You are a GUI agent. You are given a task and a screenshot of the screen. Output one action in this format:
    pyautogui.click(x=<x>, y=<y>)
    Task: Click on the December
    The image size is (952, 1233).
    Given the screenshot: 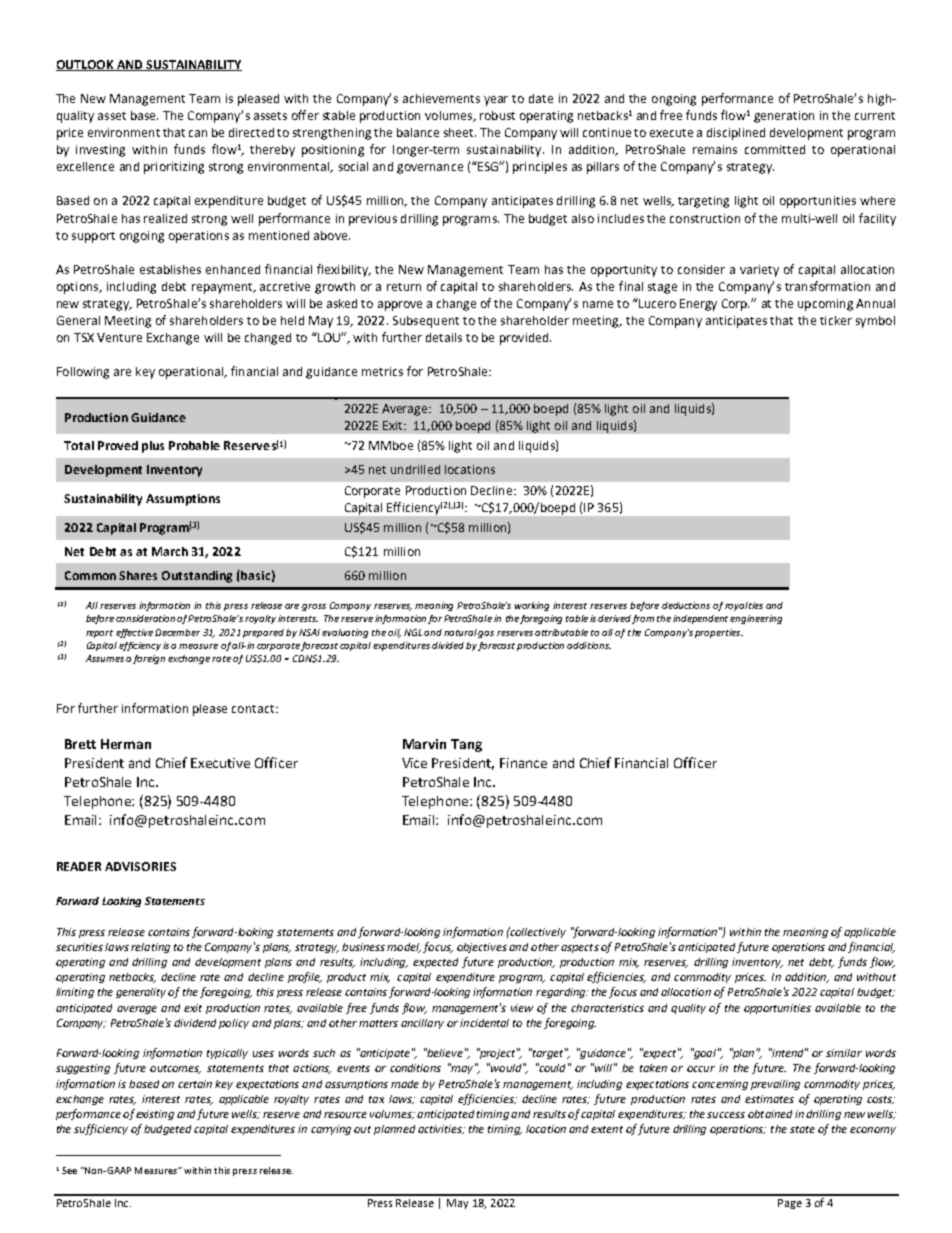 What is the action you would take?
    pyautogui.click(x=177, y=632)
